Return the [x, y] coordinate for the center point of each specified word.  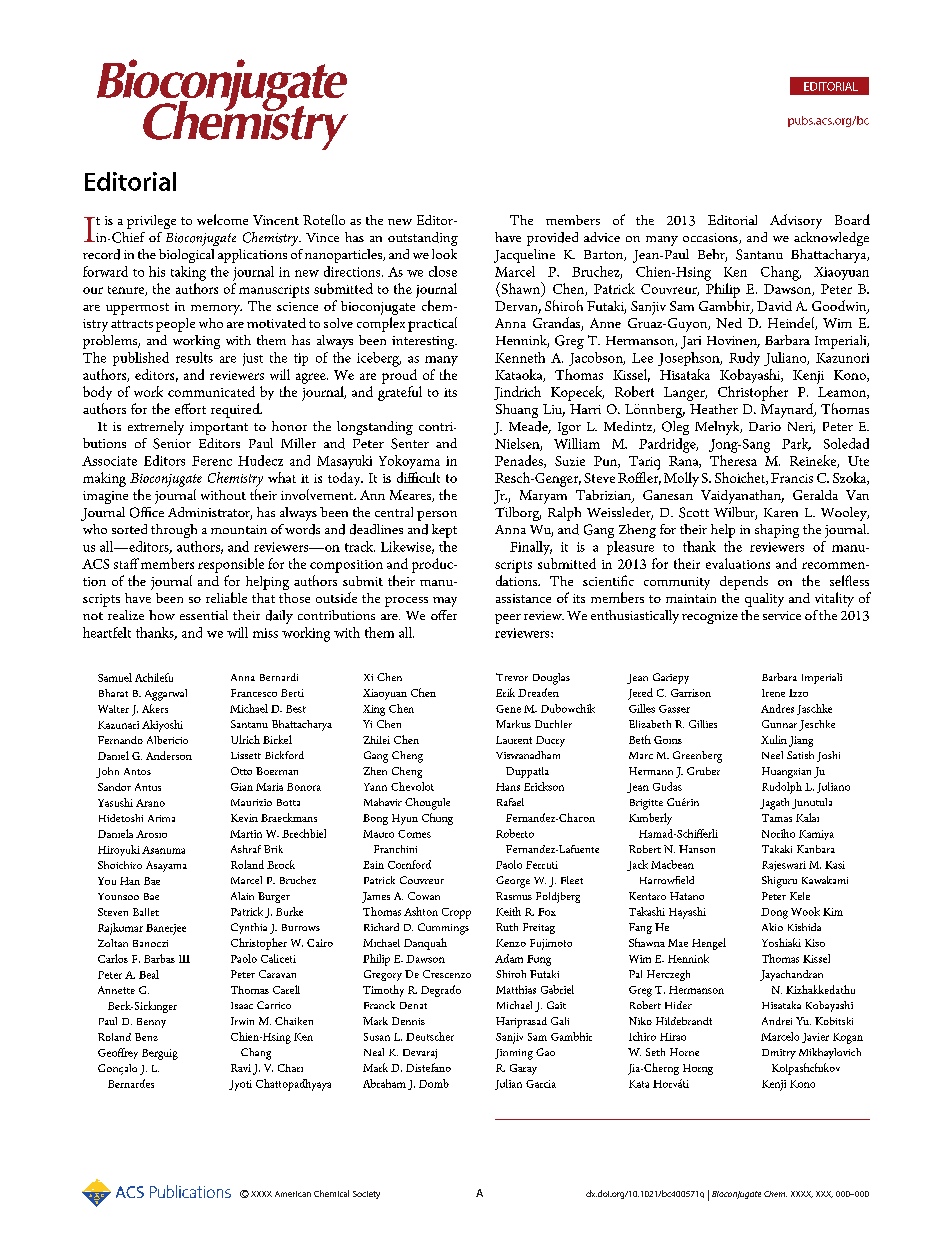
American [293, 1194]
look [444, 254]
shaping [777, 531]
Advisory [796, 221]
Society [366, 1195]
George [513, 882]
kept [444, 531]
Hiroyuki [119, 850]
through [174, 531]
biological [186, 256]
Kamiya [816, 835]
